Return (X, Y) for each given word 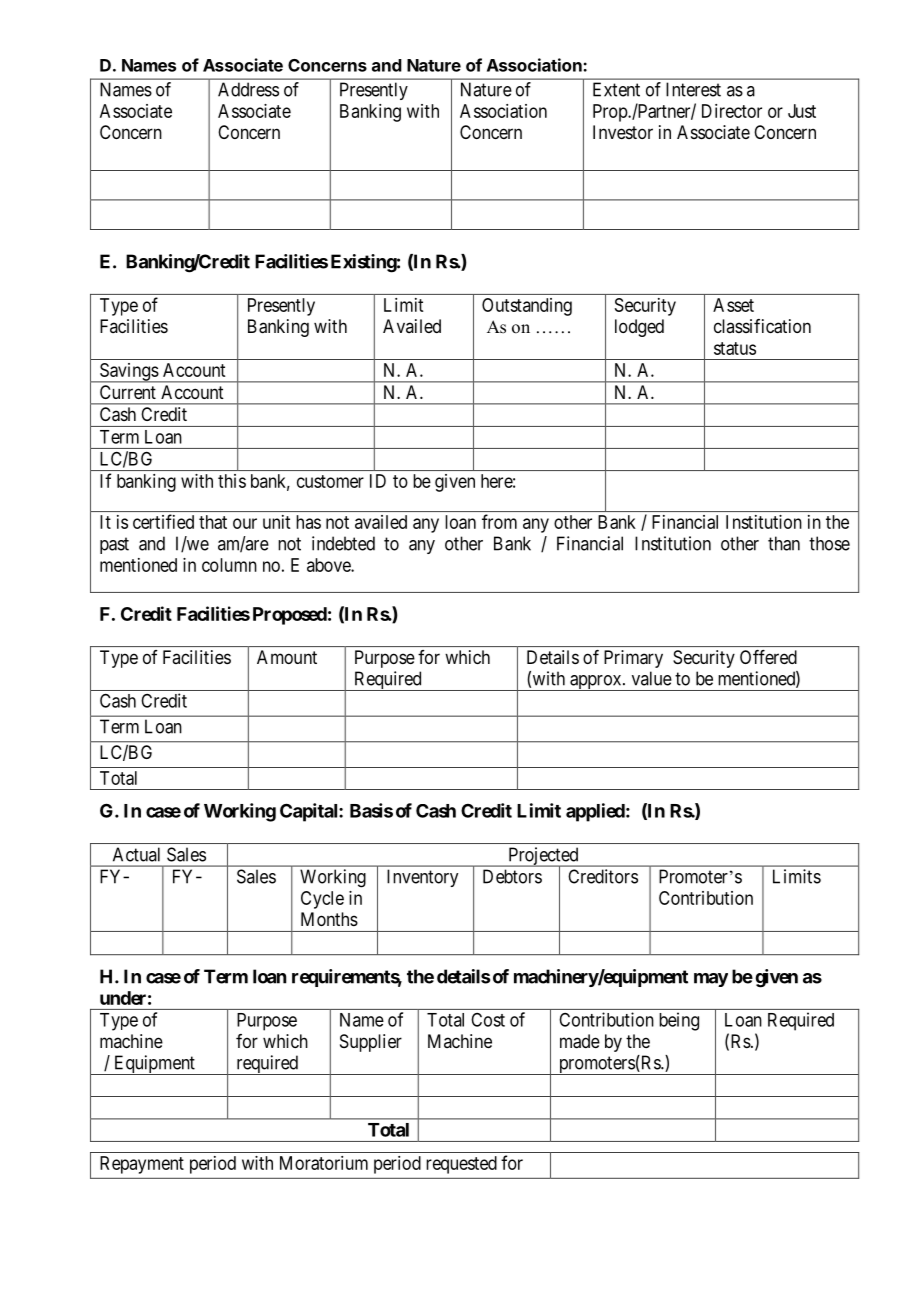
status (735, 348)
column (229, 565)
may (711, 980)
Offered (768, 657)
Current (128, 392)
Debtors (512, 876)
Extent (616, 89)
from (499, 521)
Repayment (142, 1165)
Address (248, 89)
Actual (136, 854)
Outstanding (527, 307)
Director (732, 111)
